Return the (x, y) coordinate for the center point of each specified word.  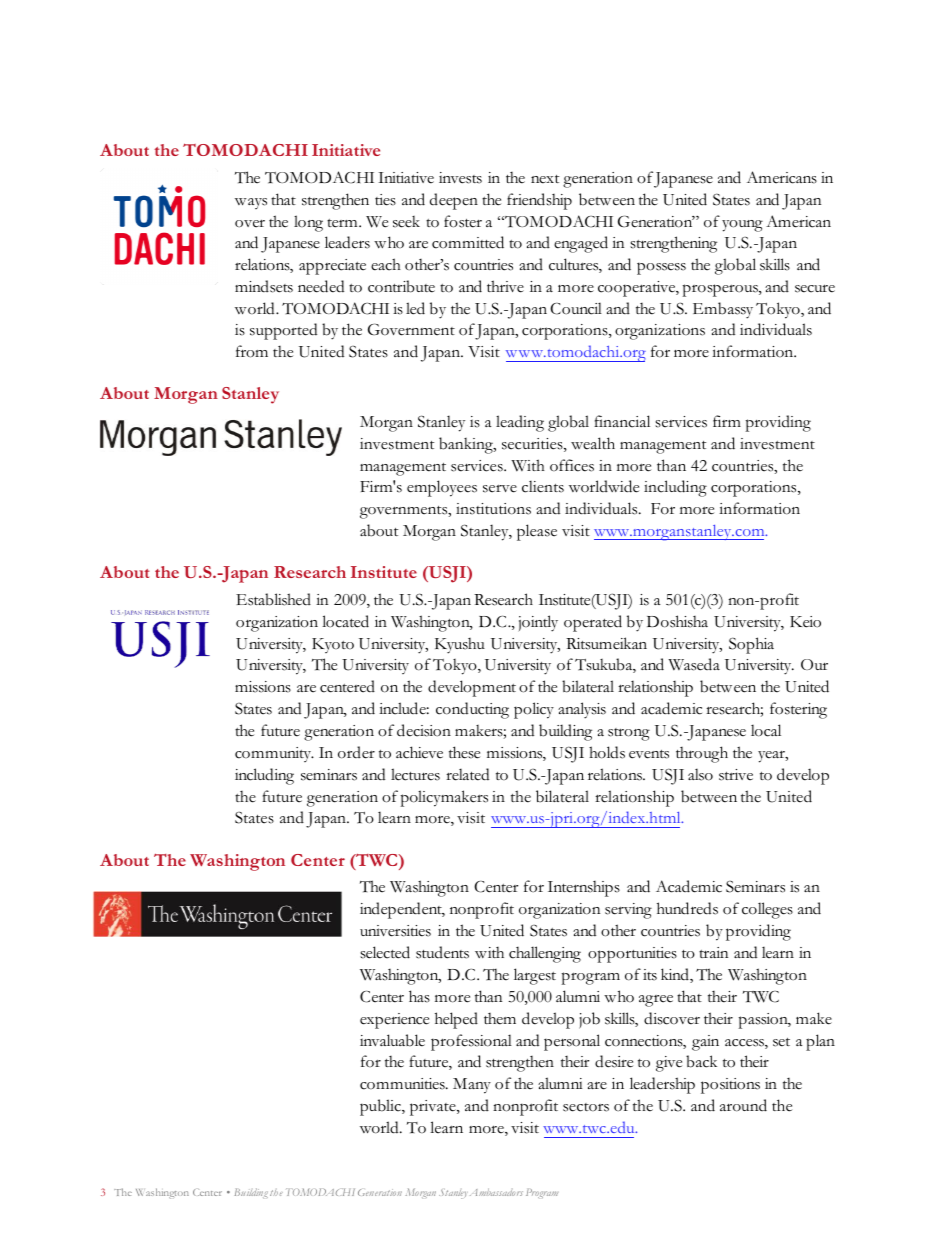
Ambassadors (496, 1192)
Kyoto (333, 645)
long (308, 223)
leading (520, 423)
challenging (545, 954)
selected (385, 952)
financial (622, 421)
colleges (767, 910)
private (434, 1108)
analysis (582, 710)
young (742, 226)
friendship (539, 201)
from (252, 351)
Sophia (751, 645)
